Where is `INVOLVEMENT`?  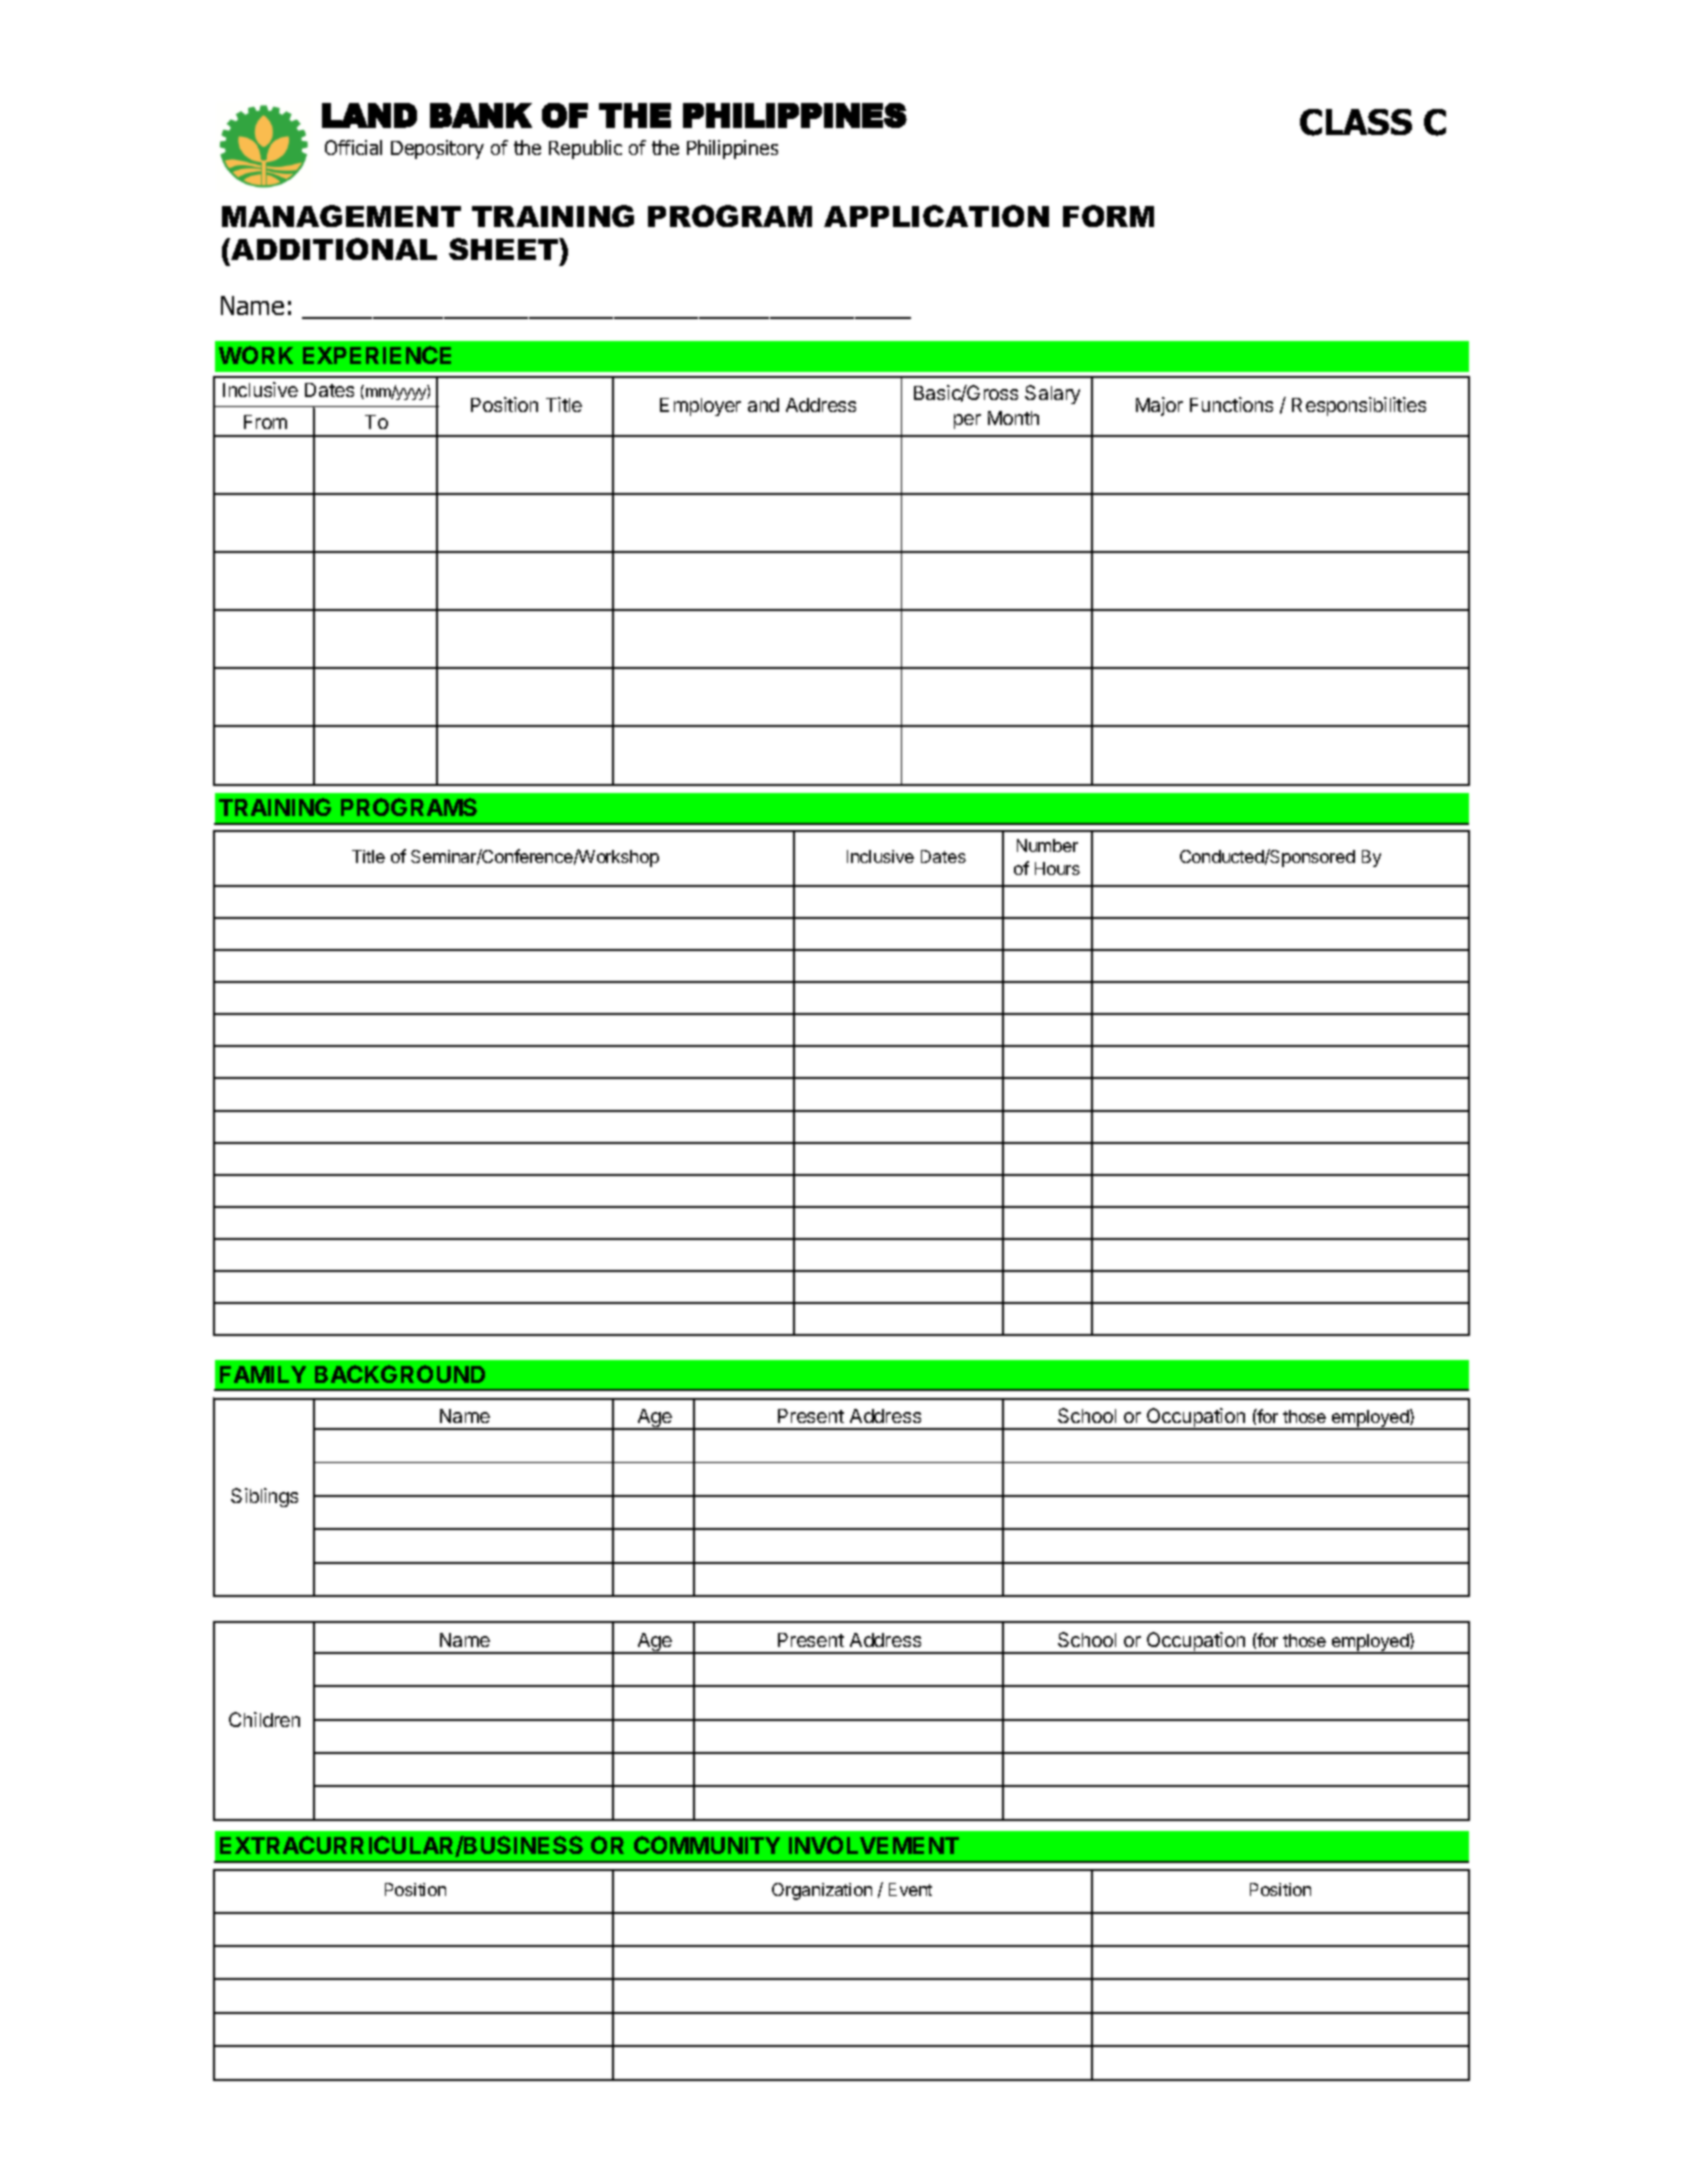 INVOLVEMENT is located at coordinates (874, 1845).
